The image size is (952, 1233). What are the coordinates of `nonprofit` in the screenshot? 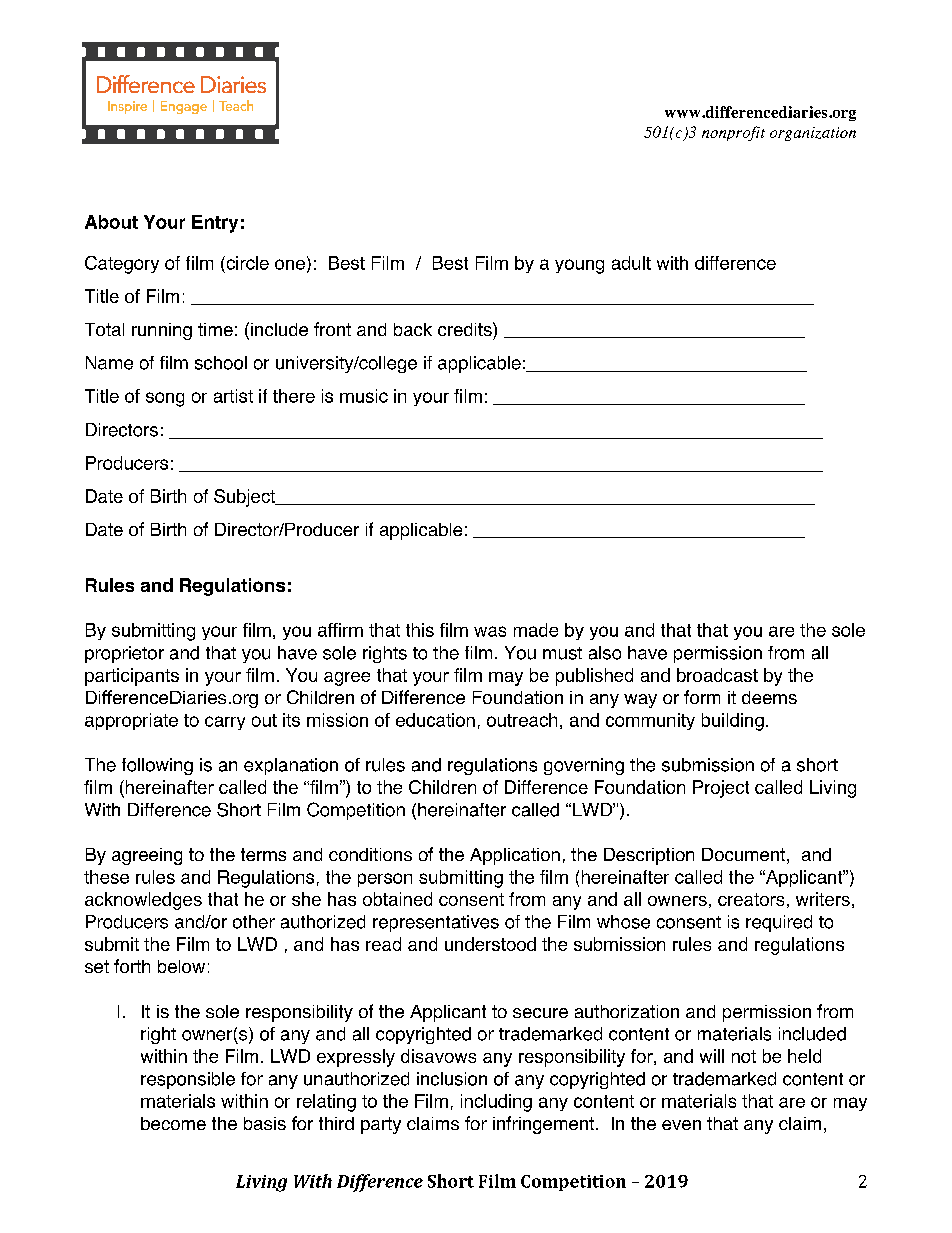 It's located at (733, 133).
